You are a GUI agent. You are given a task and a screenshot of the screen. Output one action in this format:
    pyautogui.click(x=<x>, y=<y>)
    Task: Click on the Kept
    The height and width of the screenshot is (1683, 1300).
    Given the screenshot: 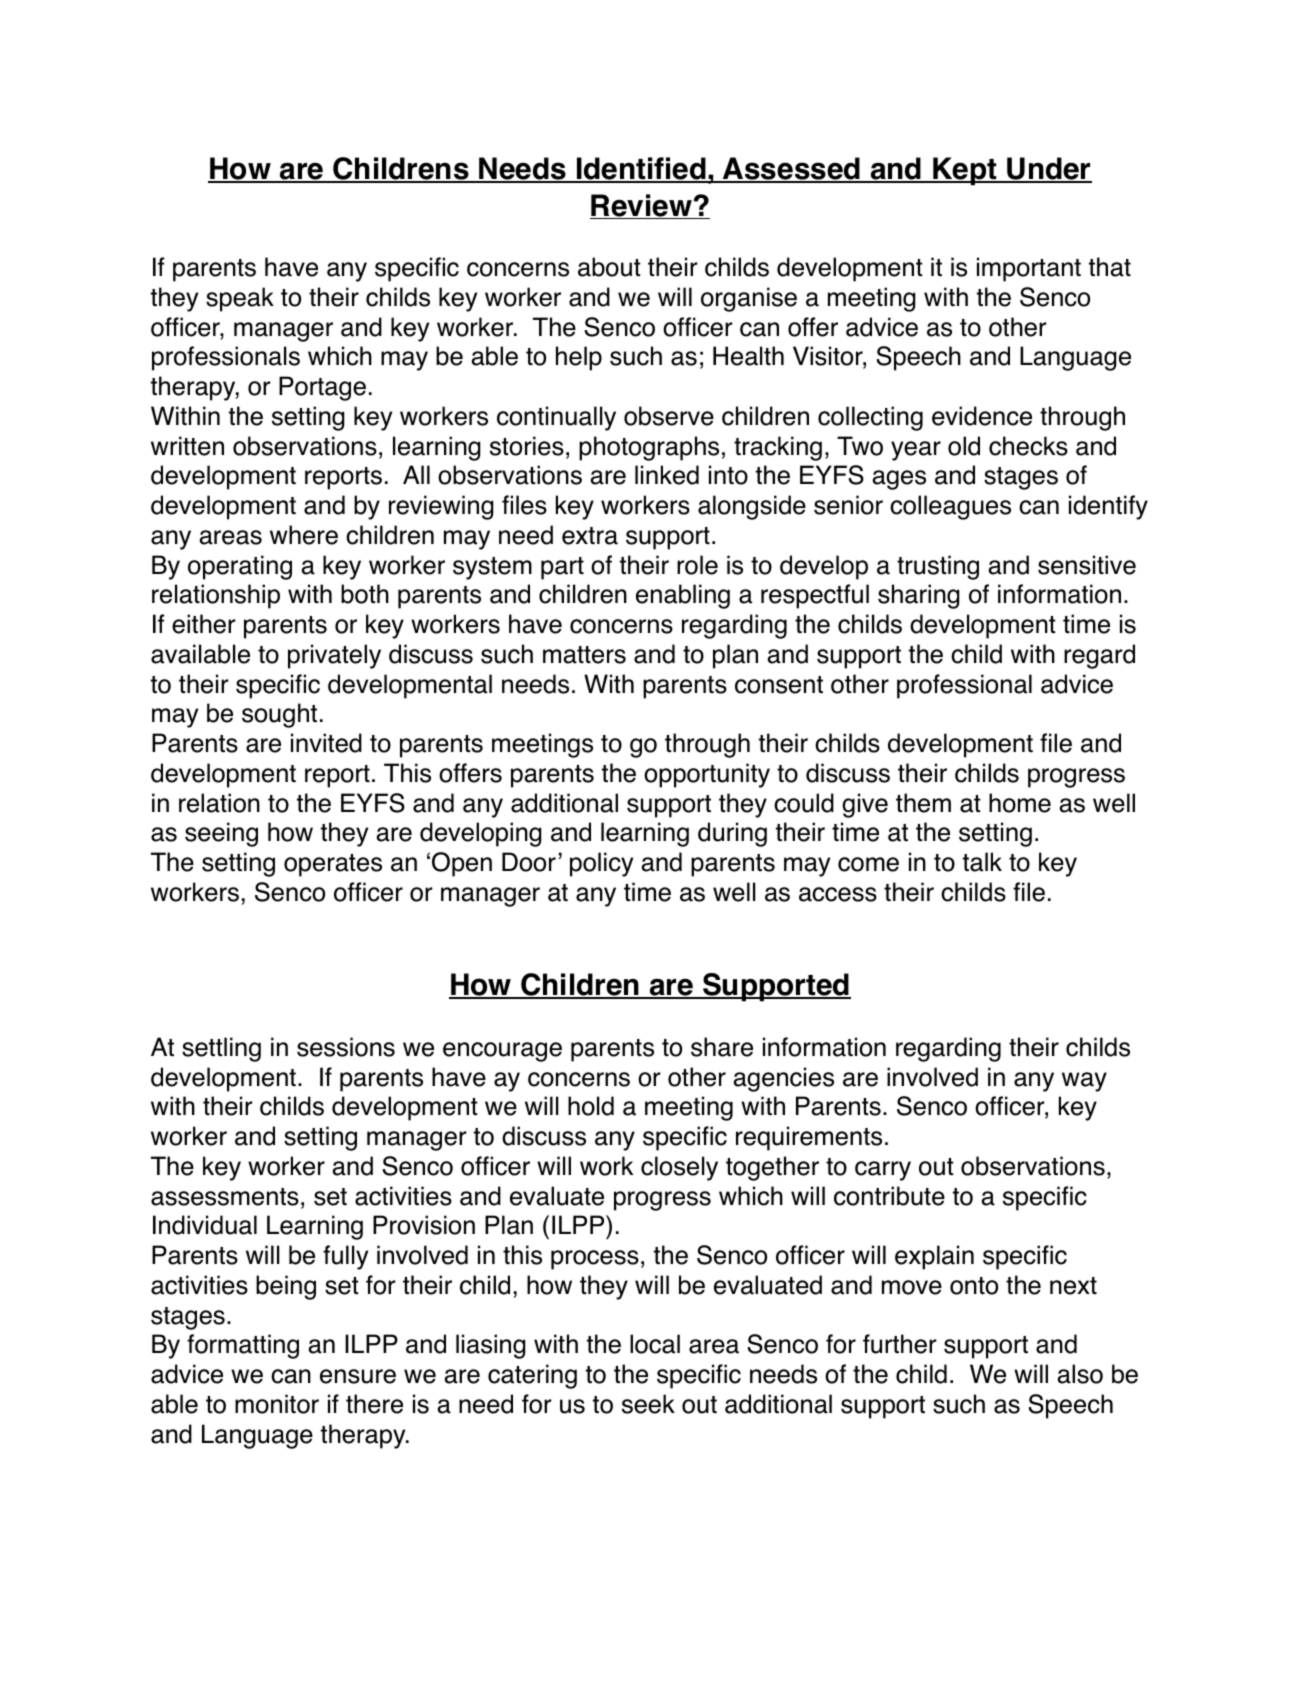 What is the action you would take?
    pyautogui.click(x=965, y=171)
